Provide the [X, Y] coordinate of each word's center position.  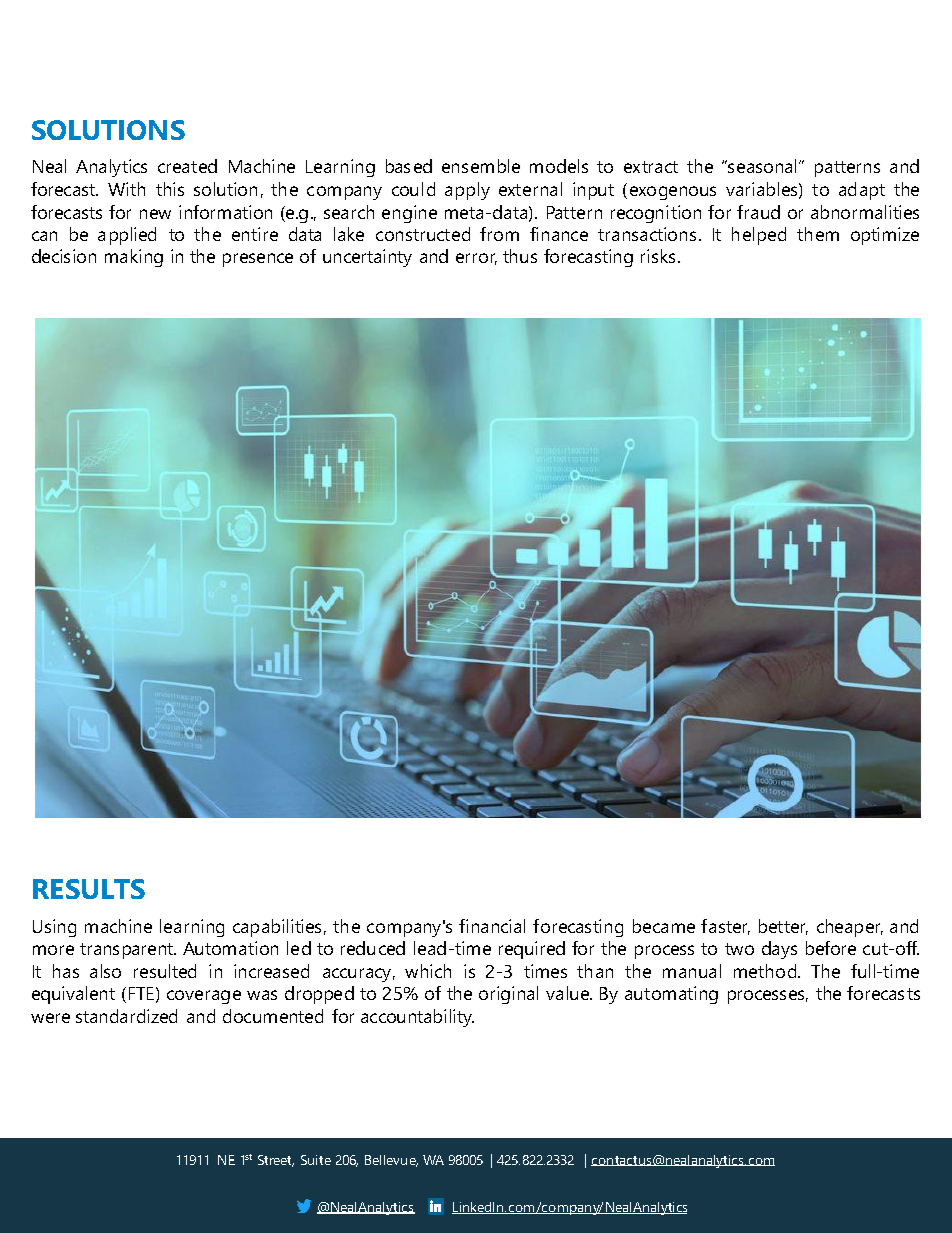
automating [671, 995]
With [126, 189]
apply [467, 191]
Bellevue [391, 1161]
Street [276, 1161]
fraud [758, 212]
